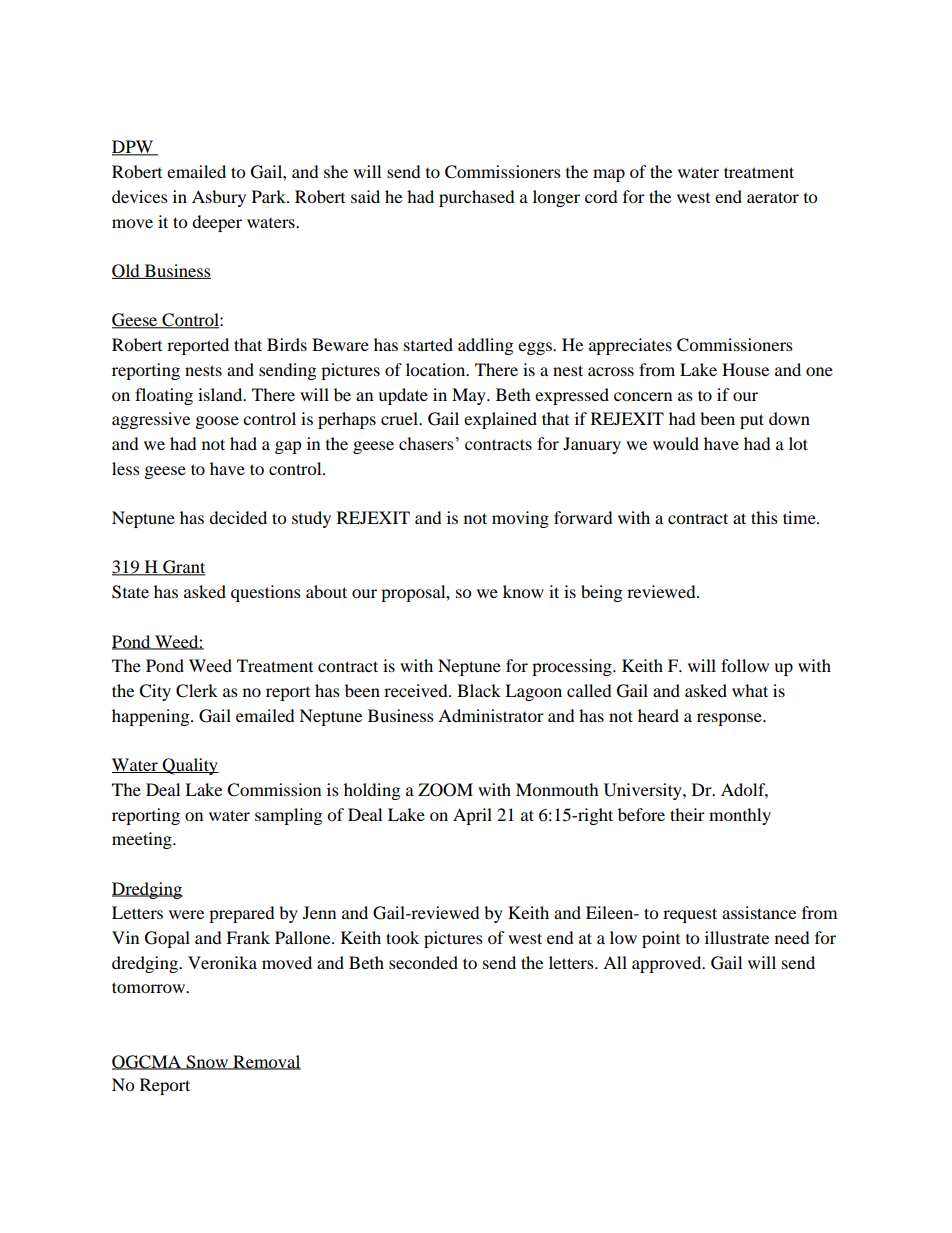  I want to click on ZOOM, so click(445, 790).
